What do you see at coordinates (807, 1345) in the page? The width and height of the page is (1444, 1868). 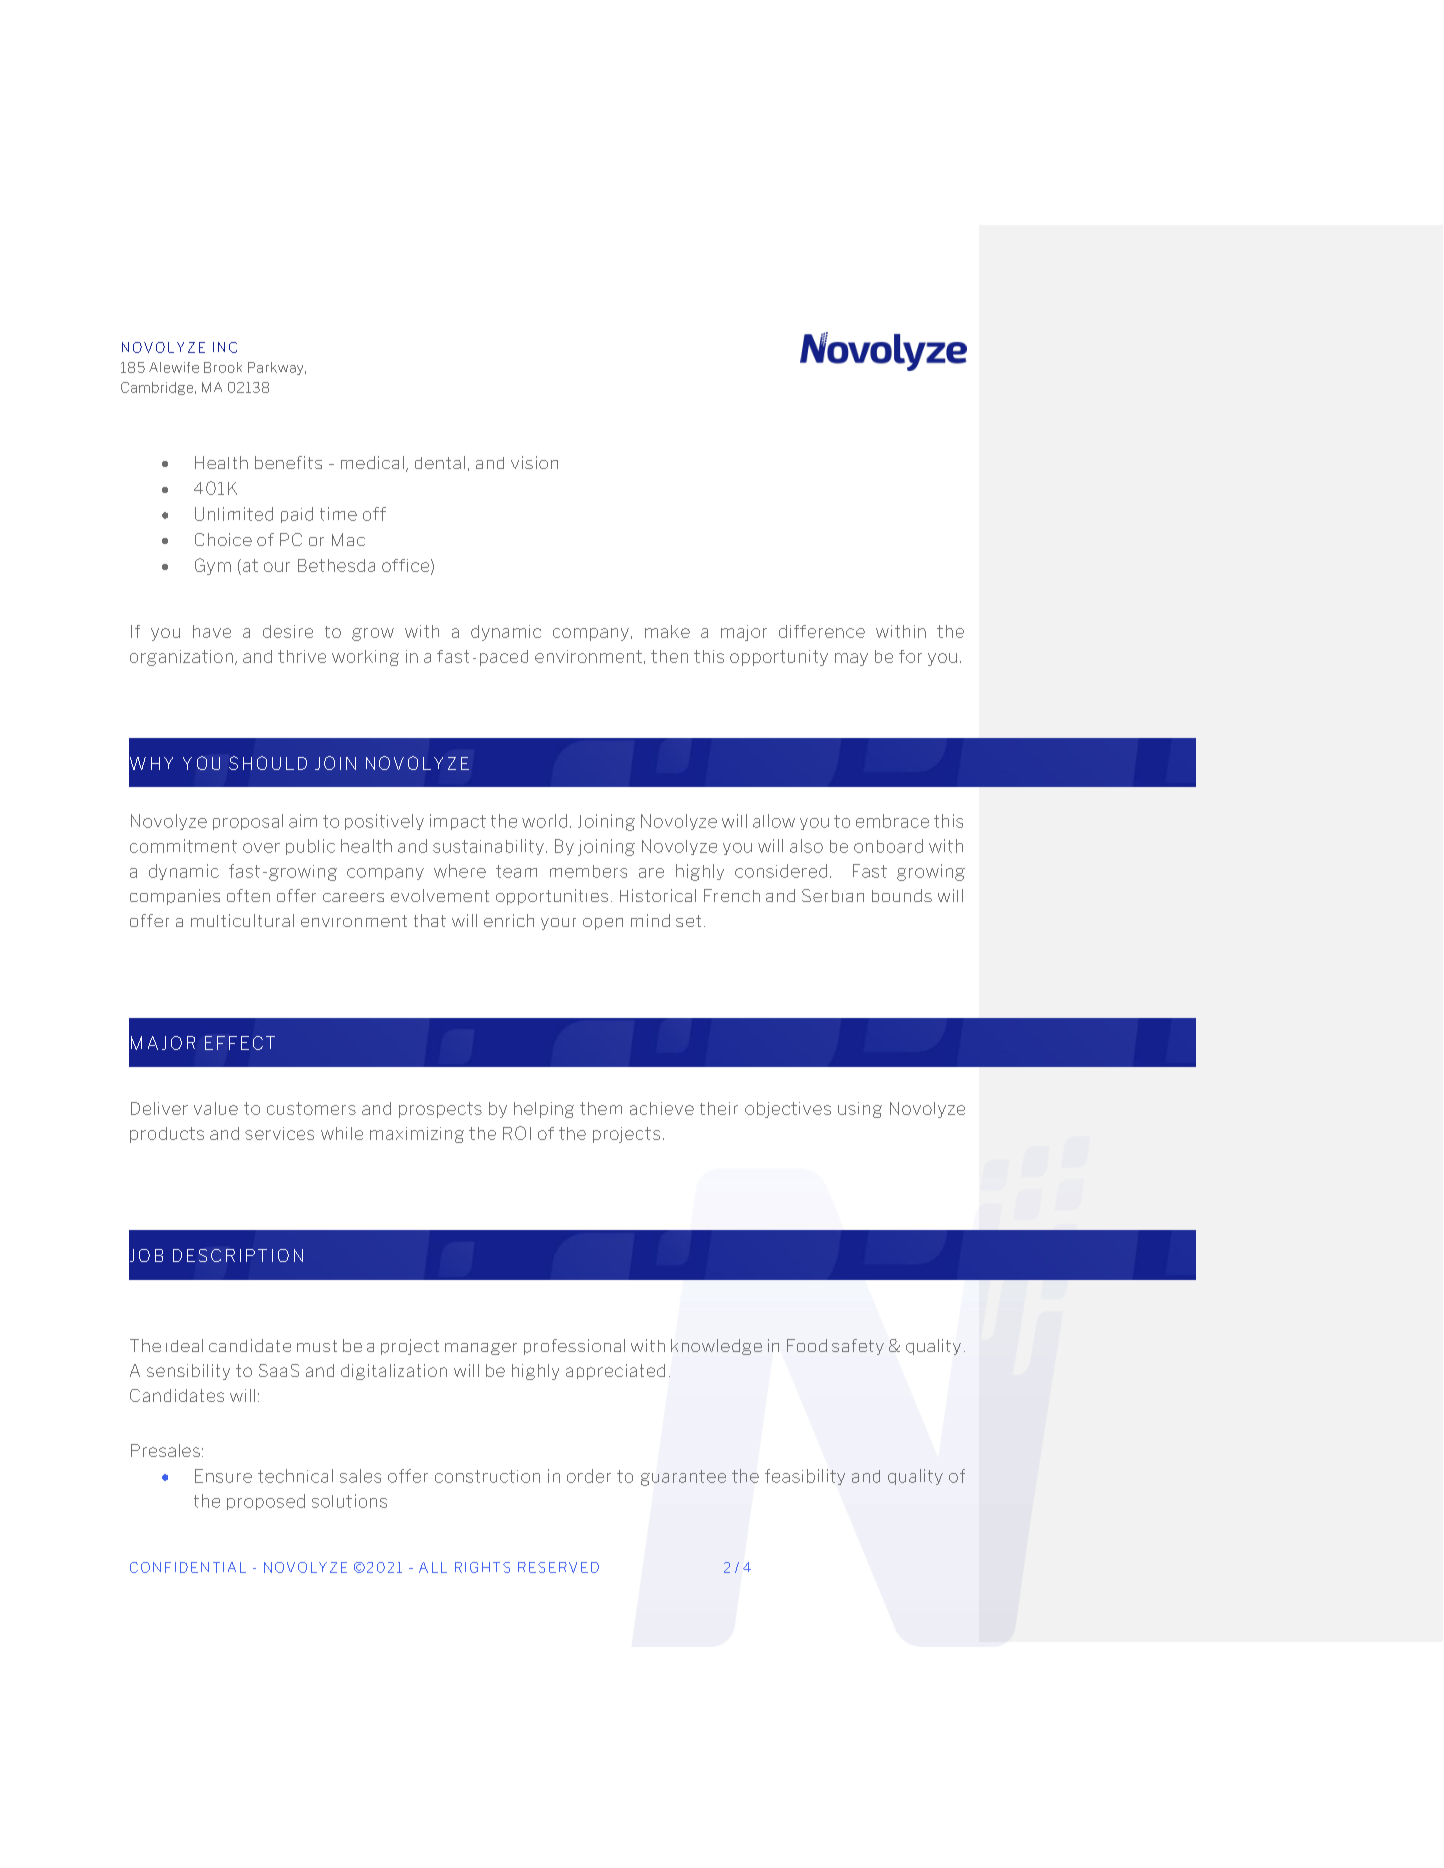 I see `Food` at bounding box center [807, 1345].
